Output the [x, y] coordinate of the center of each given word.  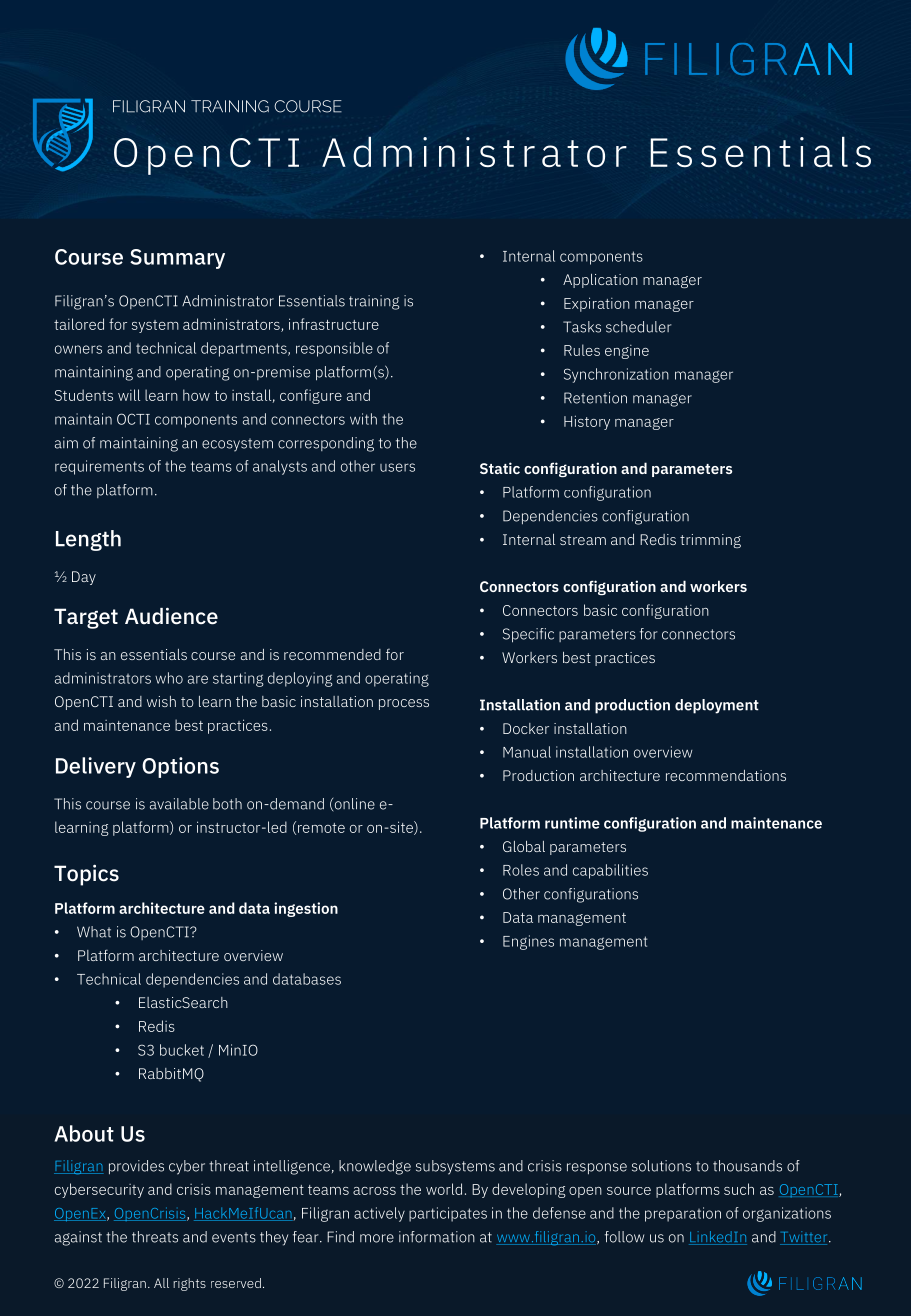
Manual [527, 752]
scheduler [639, 327]
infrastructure [334, 324]
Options [180, 767]
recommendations [726, 775]
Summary [177, 259]
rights [189, 1284]
